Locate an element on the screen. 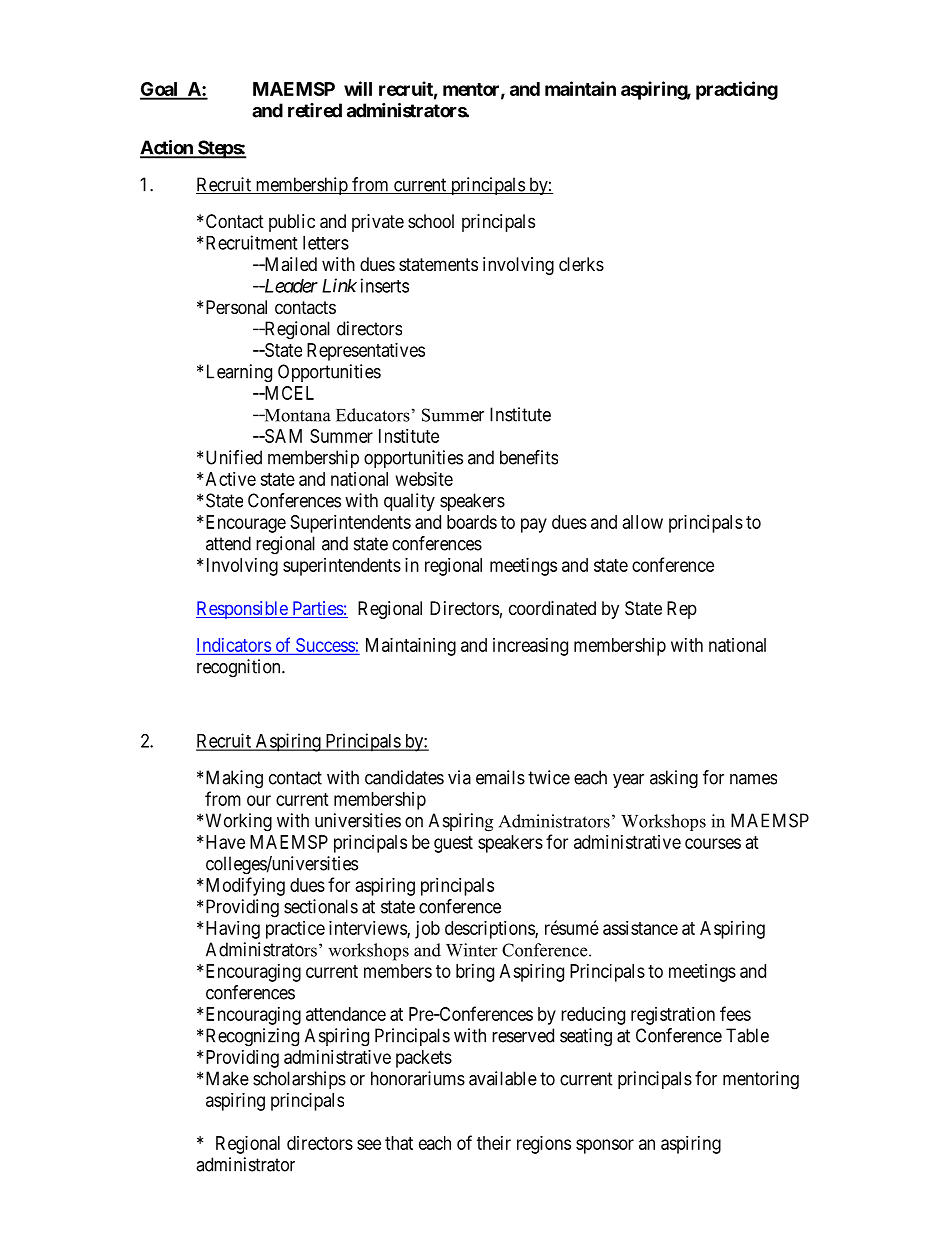 Image resolution: width=952 pixels, height=1233 pixels. scholarships is located at coordinates (299, 1080).
